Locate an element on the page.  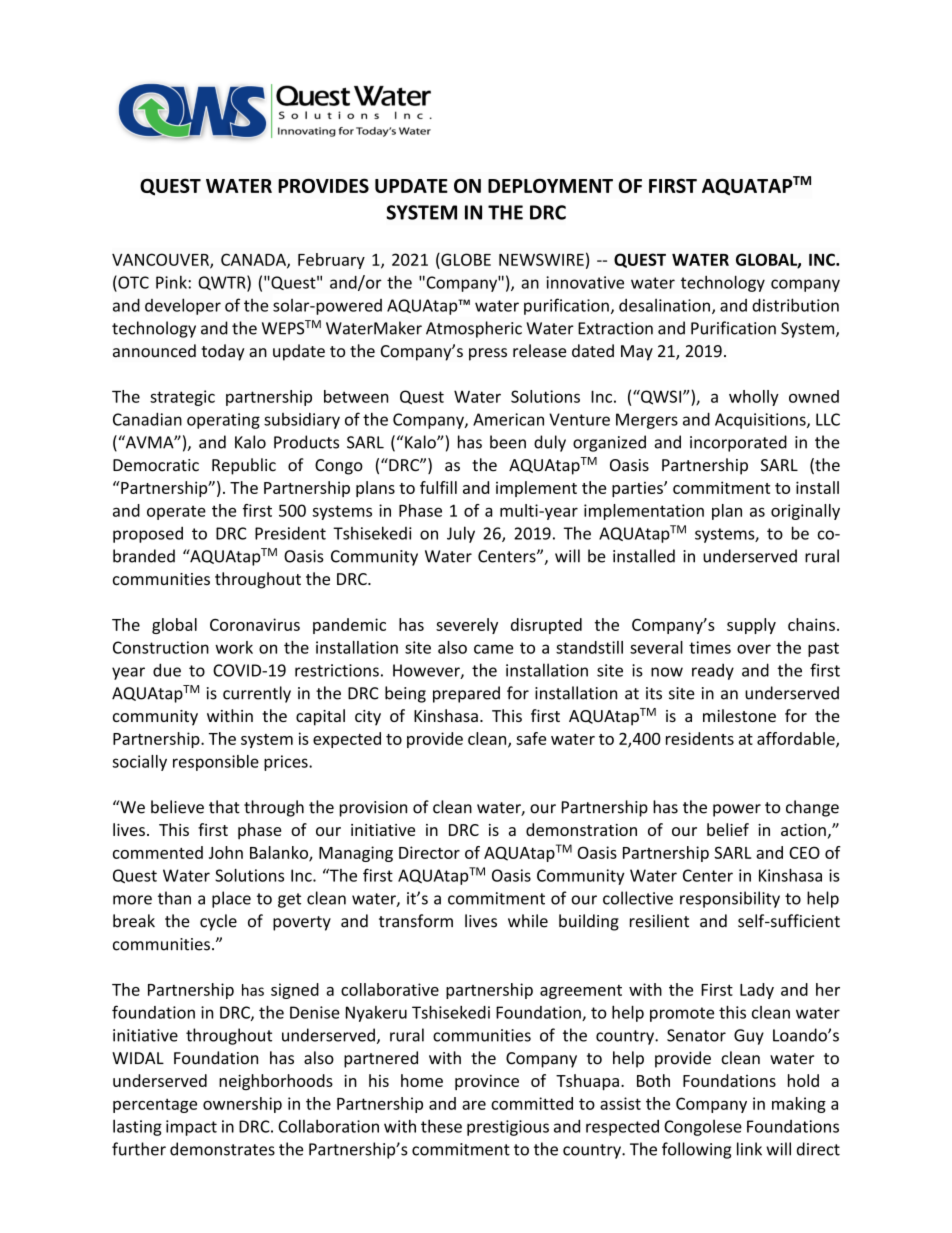
distribution is located at coordinates (795, 305).
